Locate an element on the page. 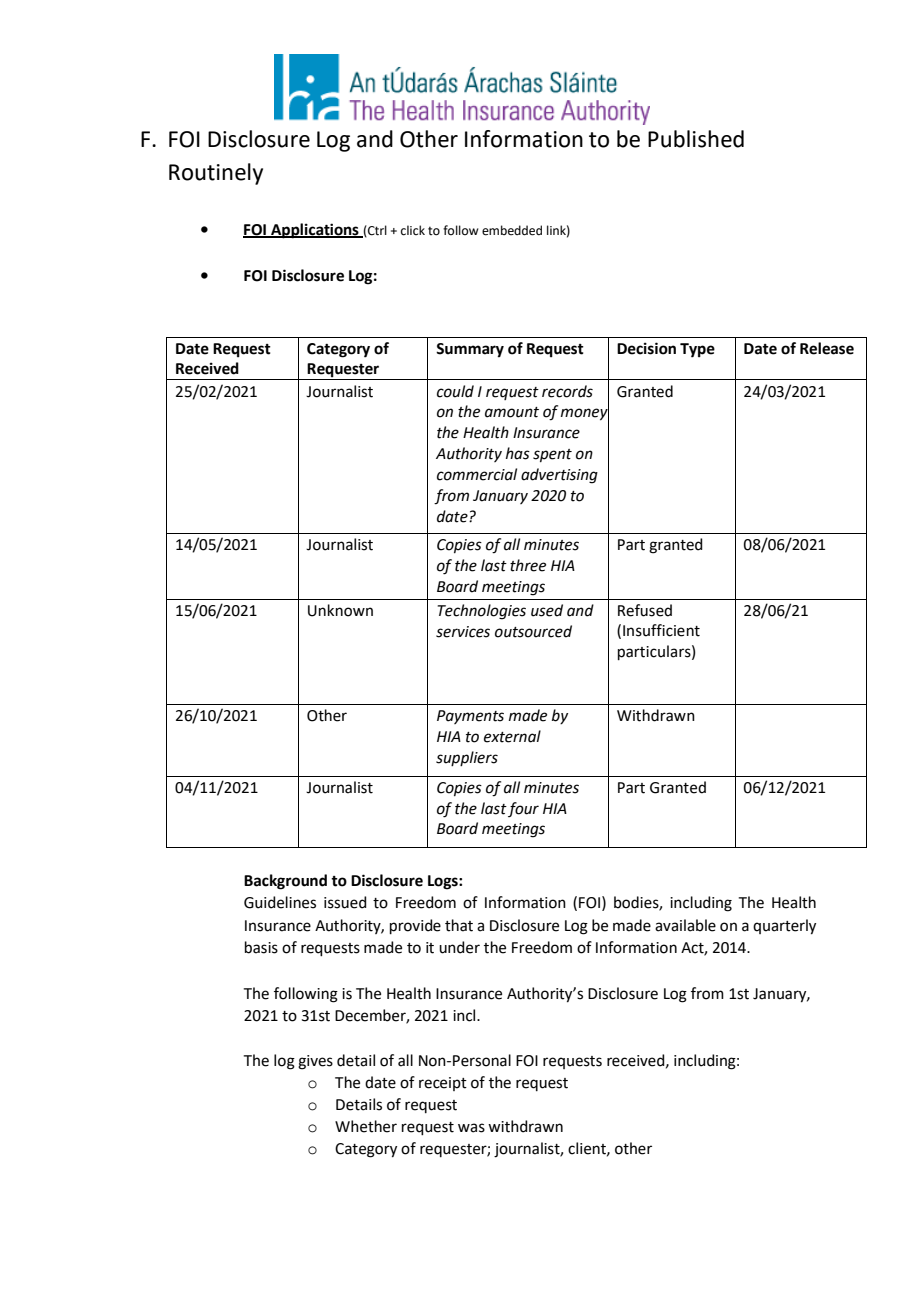 The image size is (924, 1308). Type is located at coordinates (697, 350).
